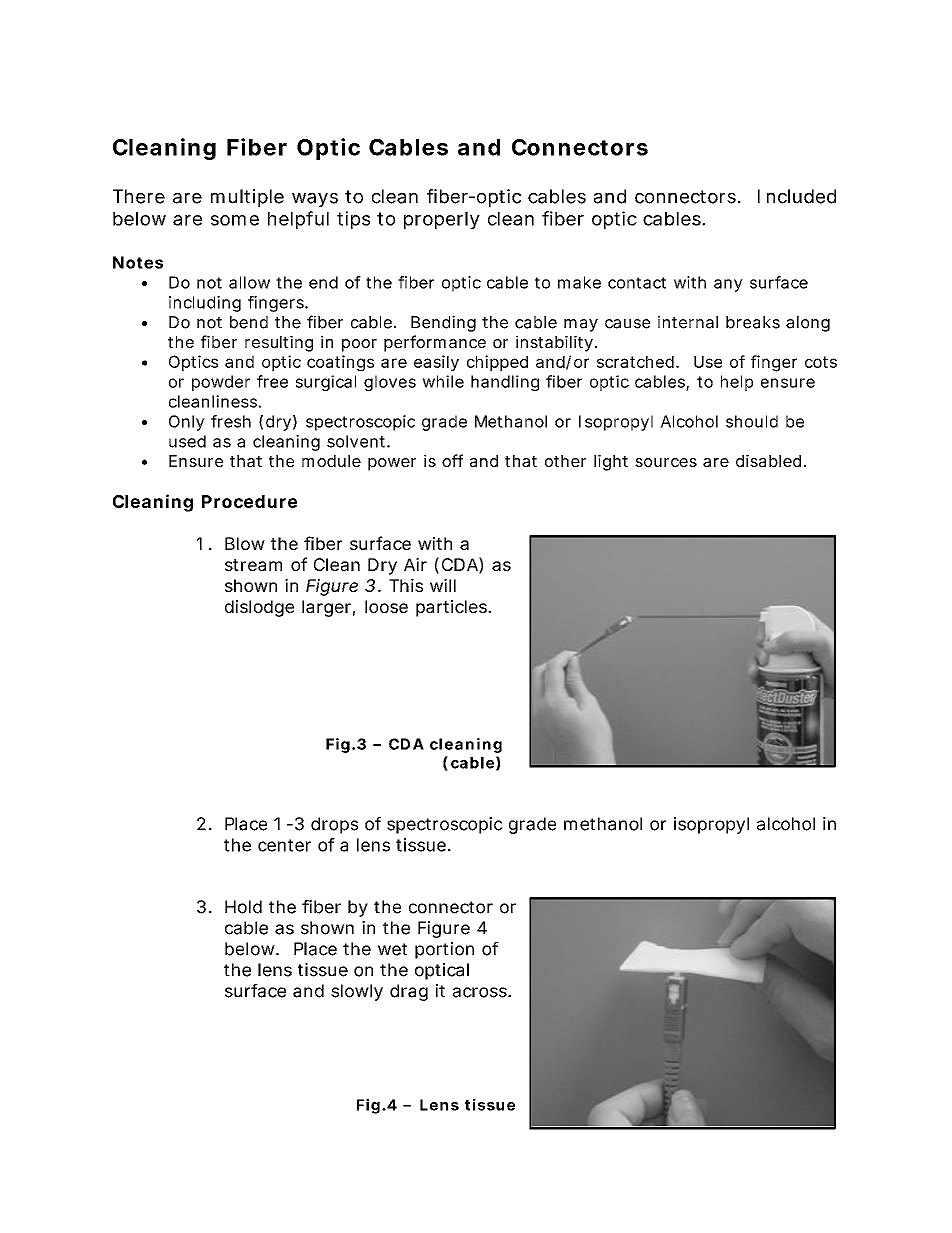  Describe the element at coordinates (768, 460) in the screenshot. I see `disabled` at that location.
